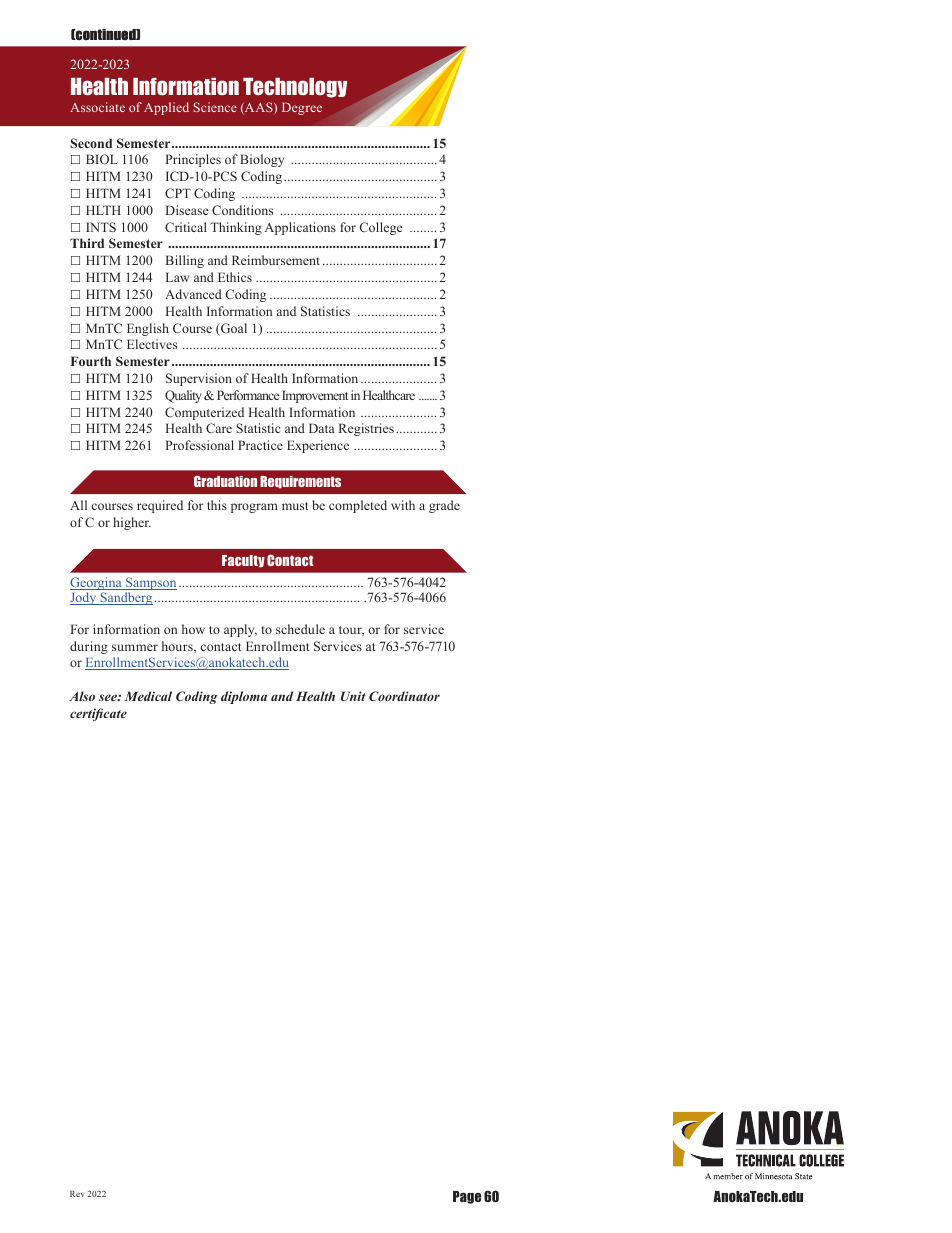  I want to click on Practice, so click(260, 445).
